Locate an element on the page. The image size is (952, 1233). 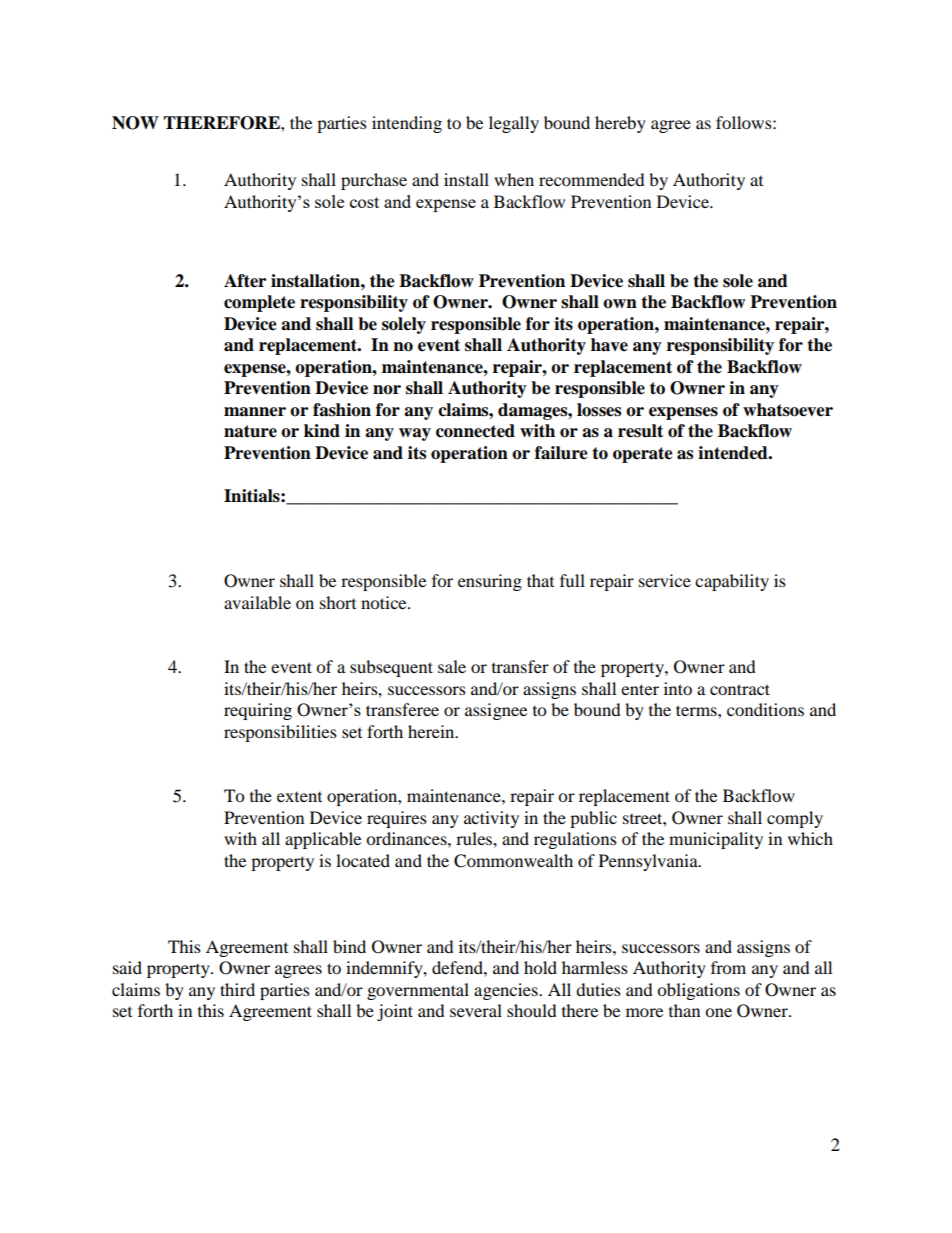
whatsoever is located at coordinates (788, 410).
